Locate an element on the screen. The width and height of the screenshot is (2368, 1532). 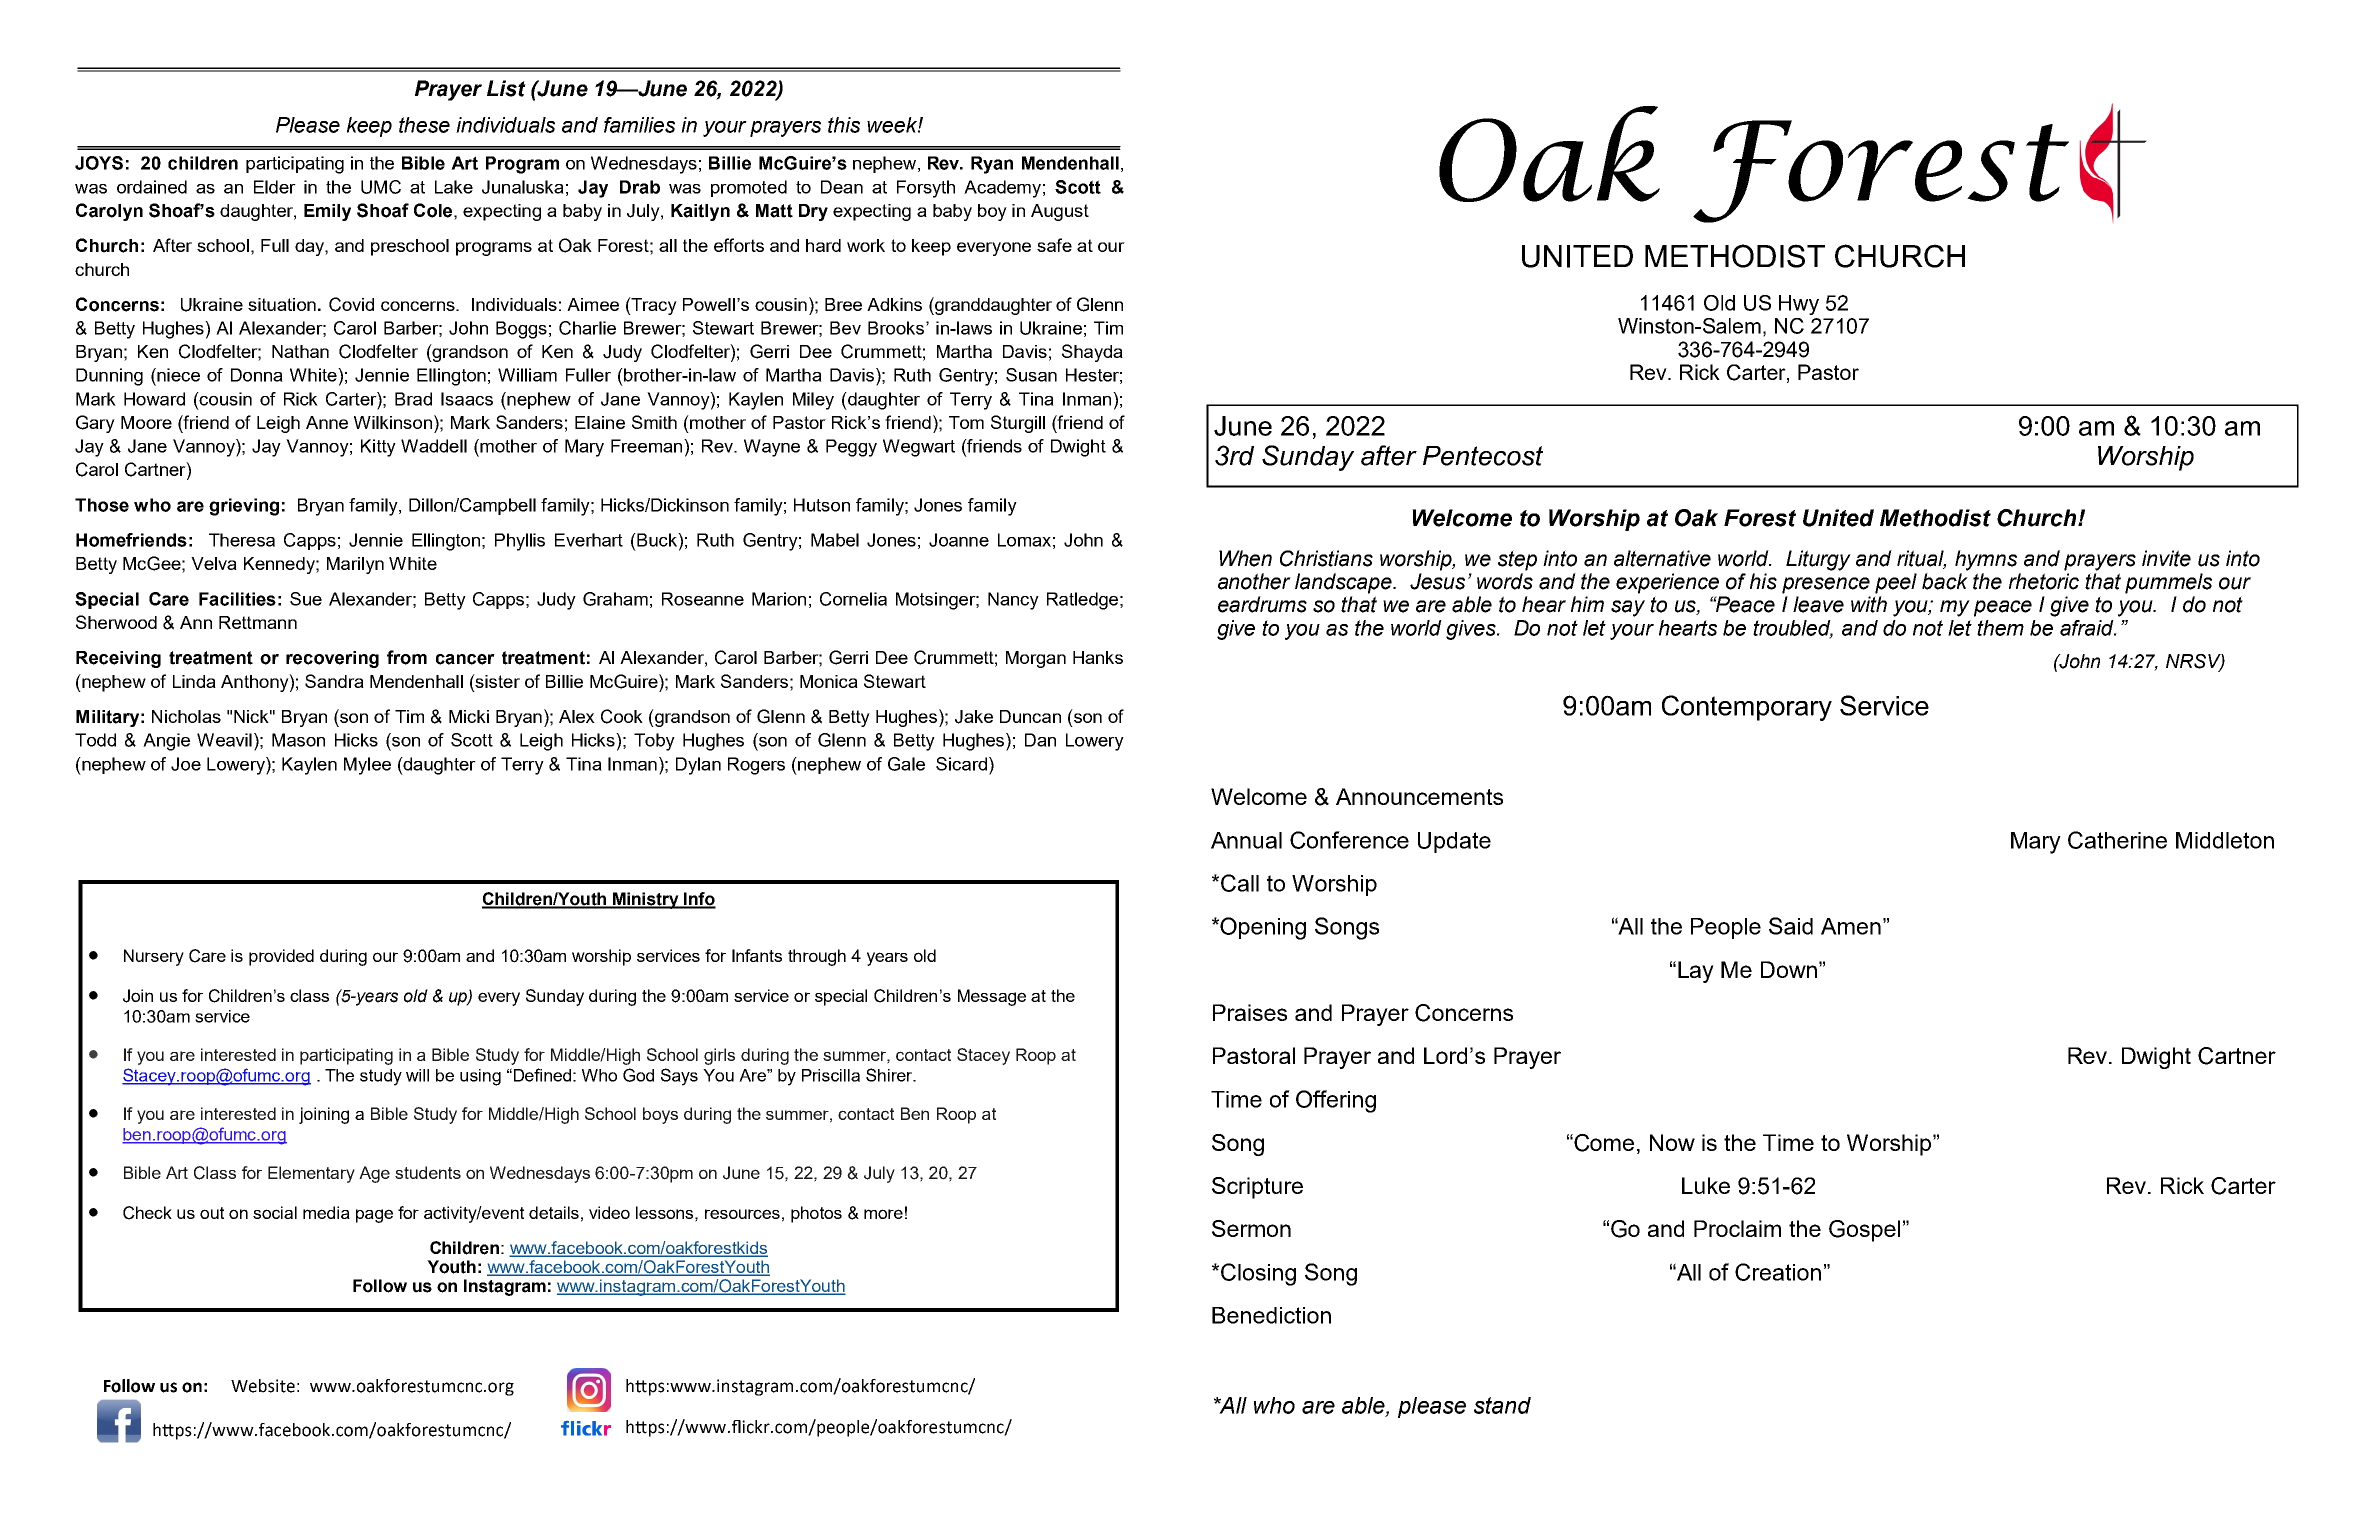
August is located at coordinates (1060, 212).
